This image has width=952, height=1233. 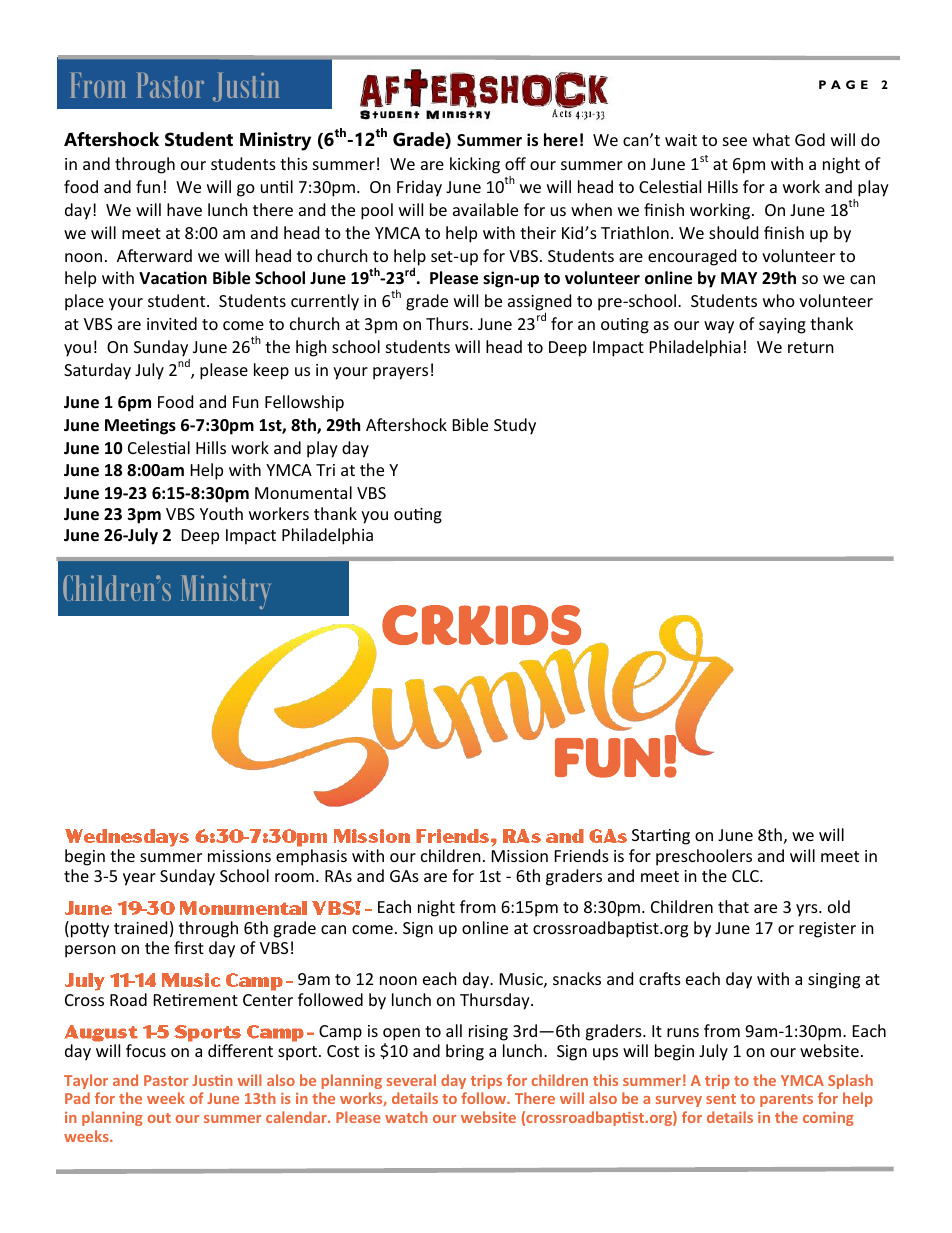 I want to click on Youth, so click(x=221, y=513).
